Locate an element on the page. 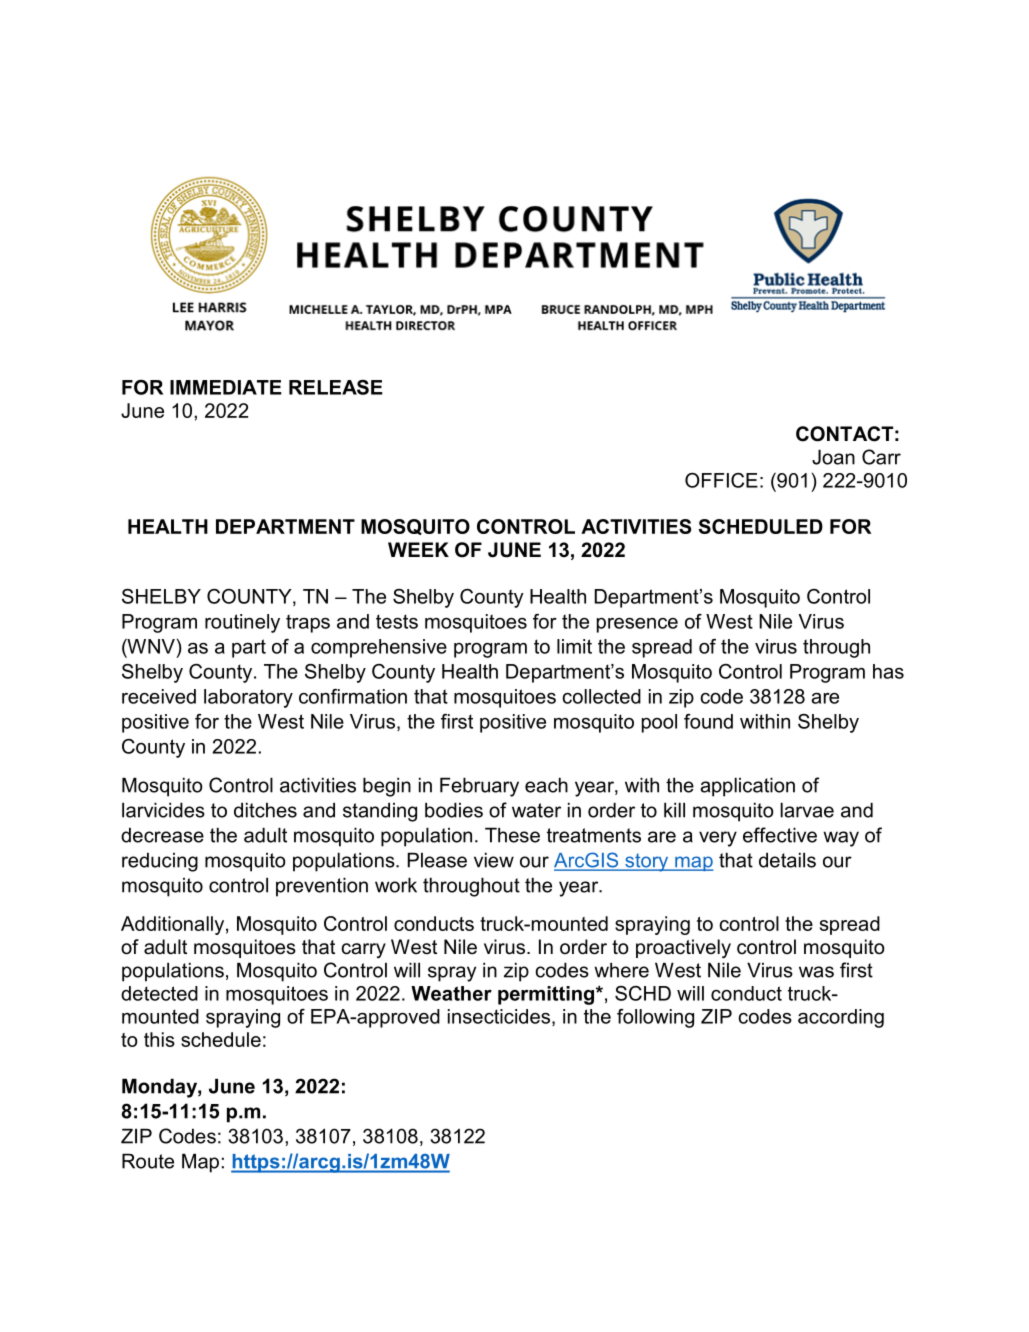 This image has width=1029, height=1332. according is located at coordinates (841, 1018).
